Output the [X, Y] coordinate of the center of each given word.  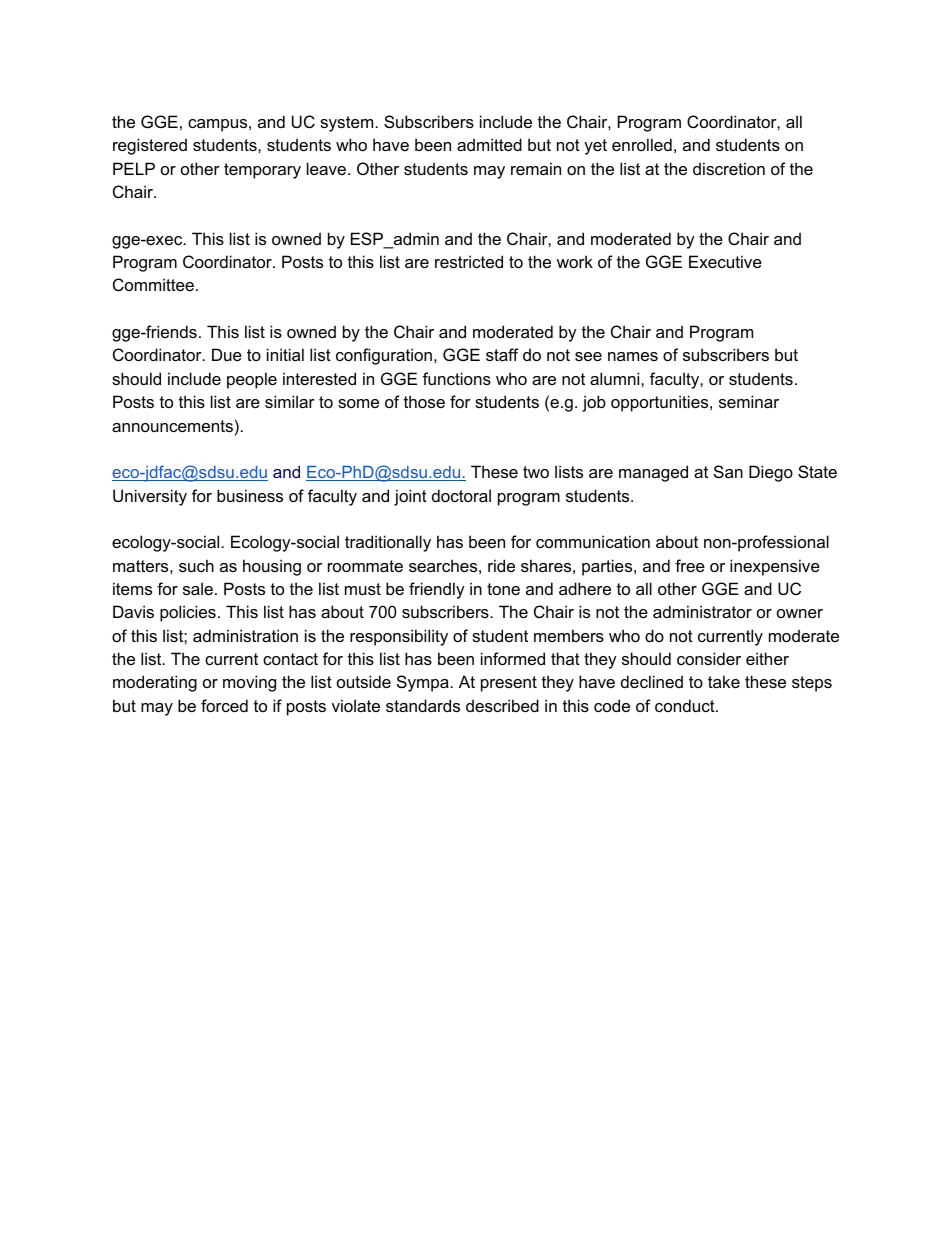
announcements [172, 426]
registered [150, 146]
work [575, 261]
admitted [489, 144]
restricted [469, 261]
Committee [153, 284]
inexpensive [775, 567]
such [196, 565]
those [424, 401]
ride [501, 565]
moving [249, 683]
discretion [729, 168]
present [509, 684]
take [724, 681]
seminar [749, 401]
